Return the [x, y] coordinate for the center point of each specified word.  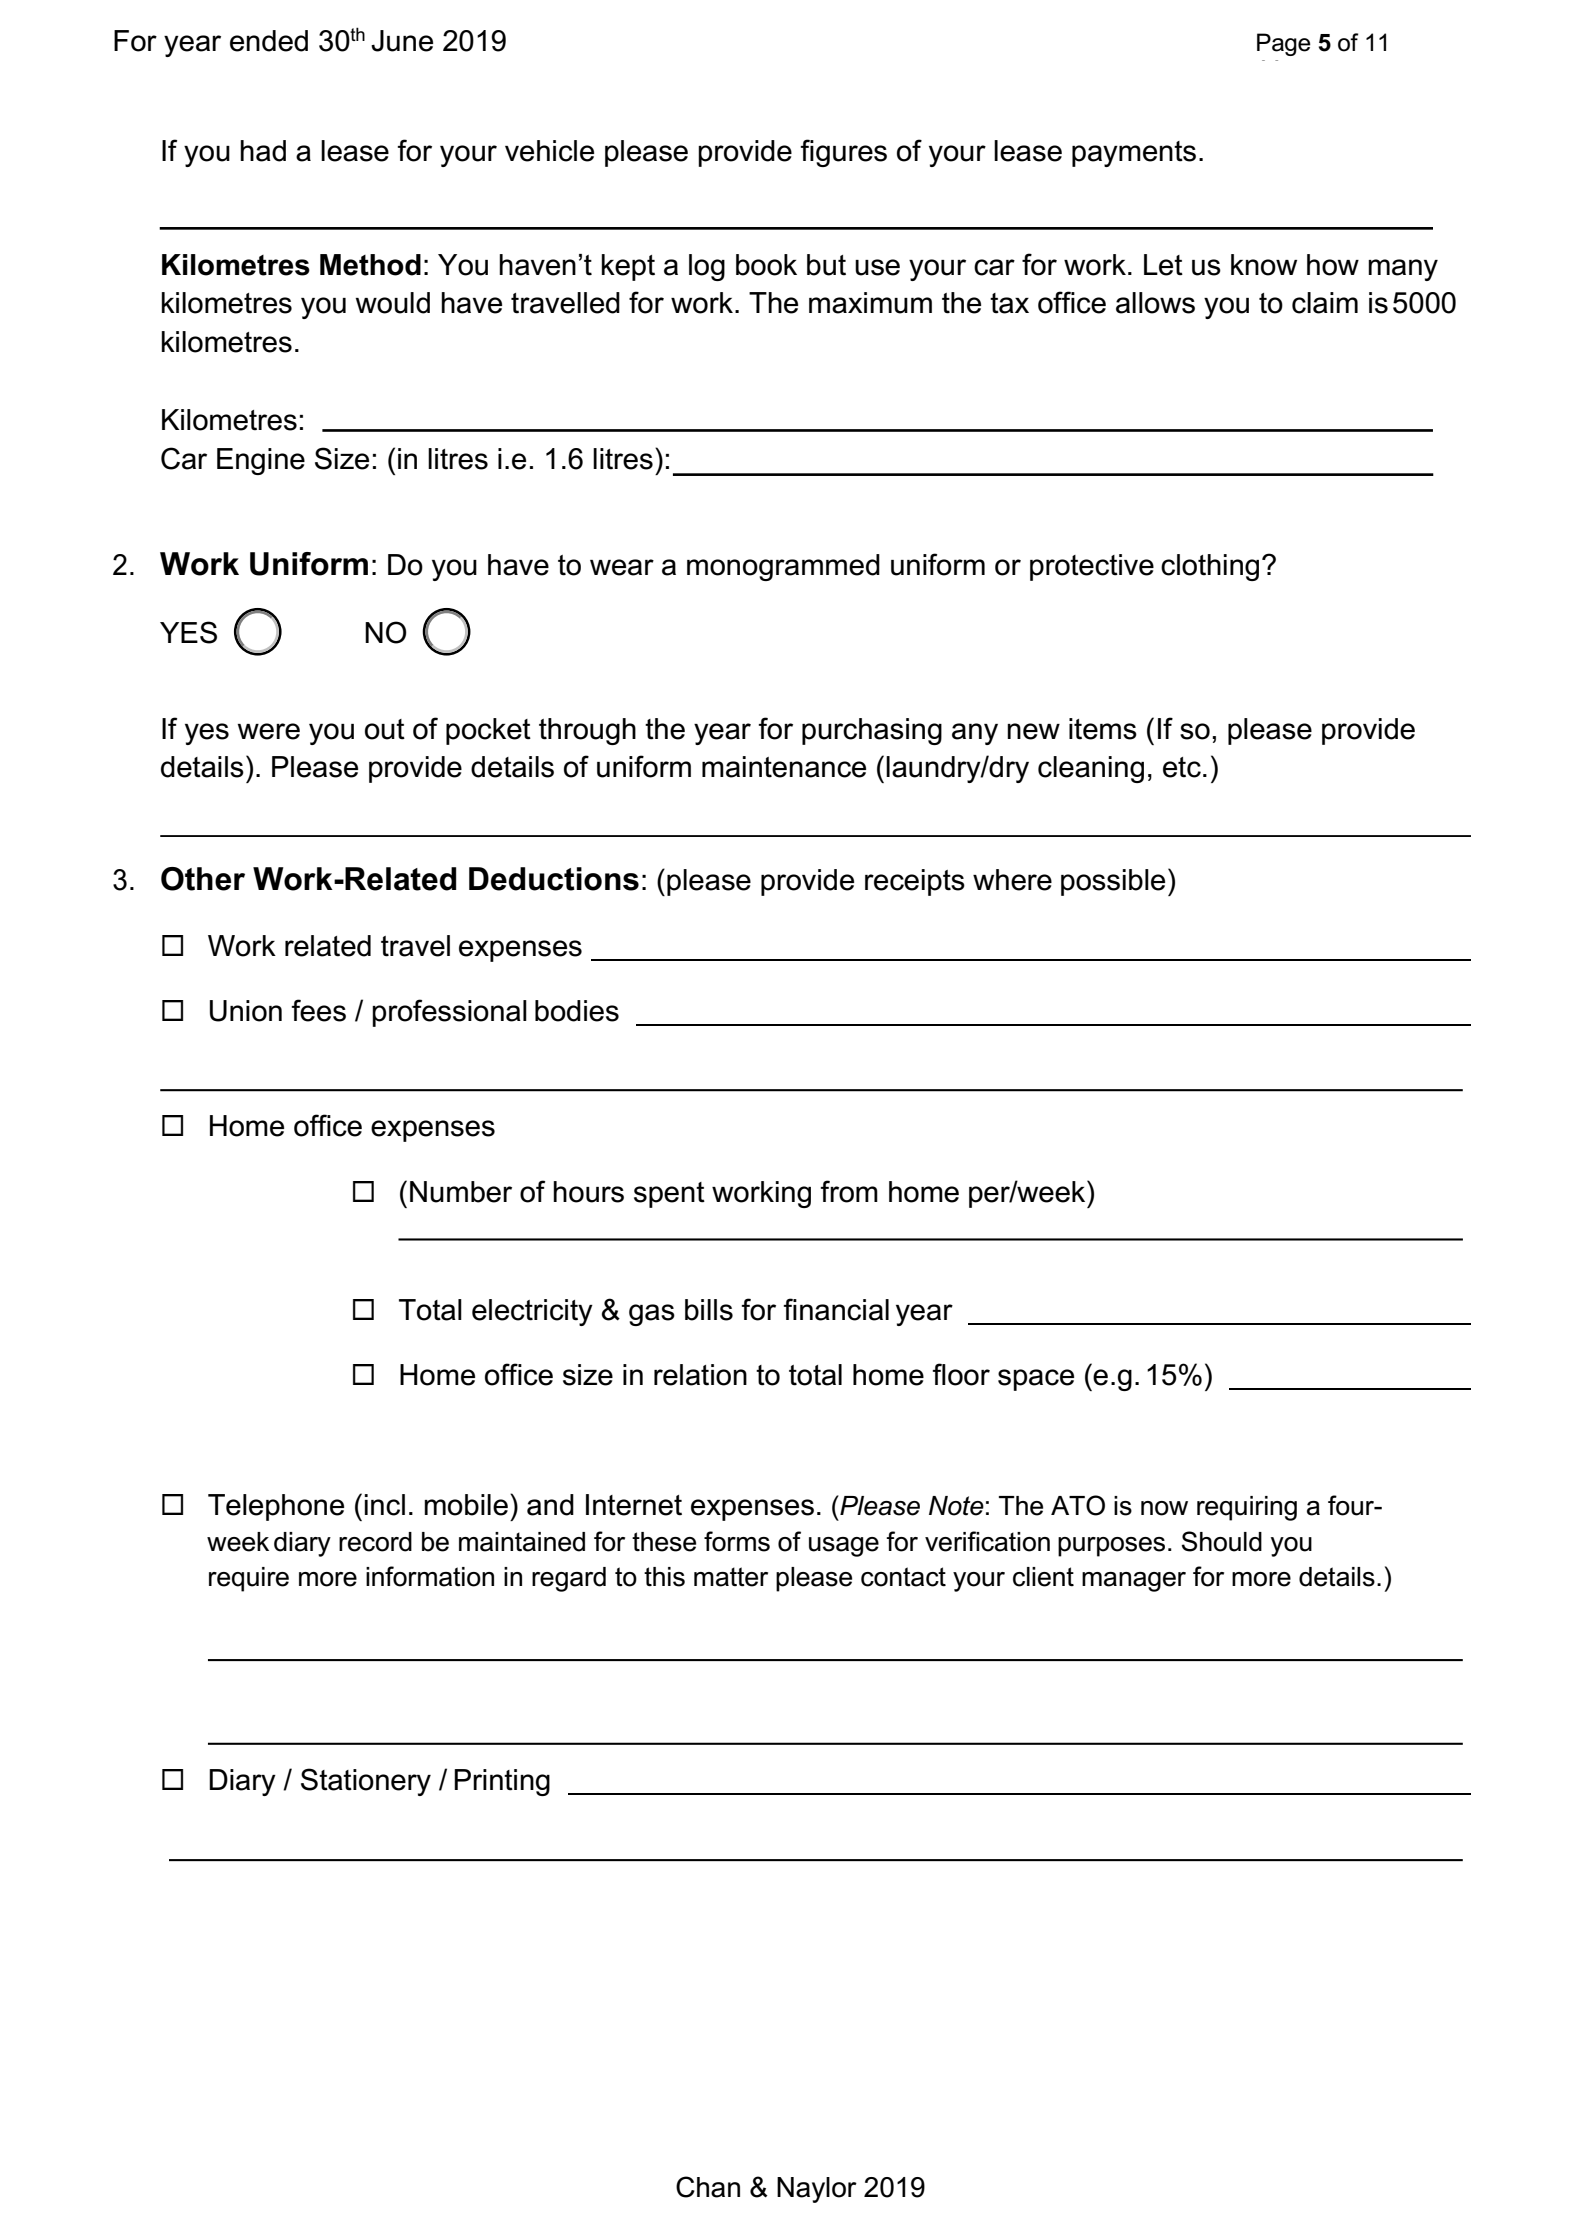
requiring [1247, 1508]
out [385, 729]
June [402, 41]
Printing [502, 1782]
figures [843, 153]
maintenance [784, 767]
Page [1284, 44]
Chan [708, 2187]
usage [844, 1547]
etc [1182, 767]
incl [385, 1505]
